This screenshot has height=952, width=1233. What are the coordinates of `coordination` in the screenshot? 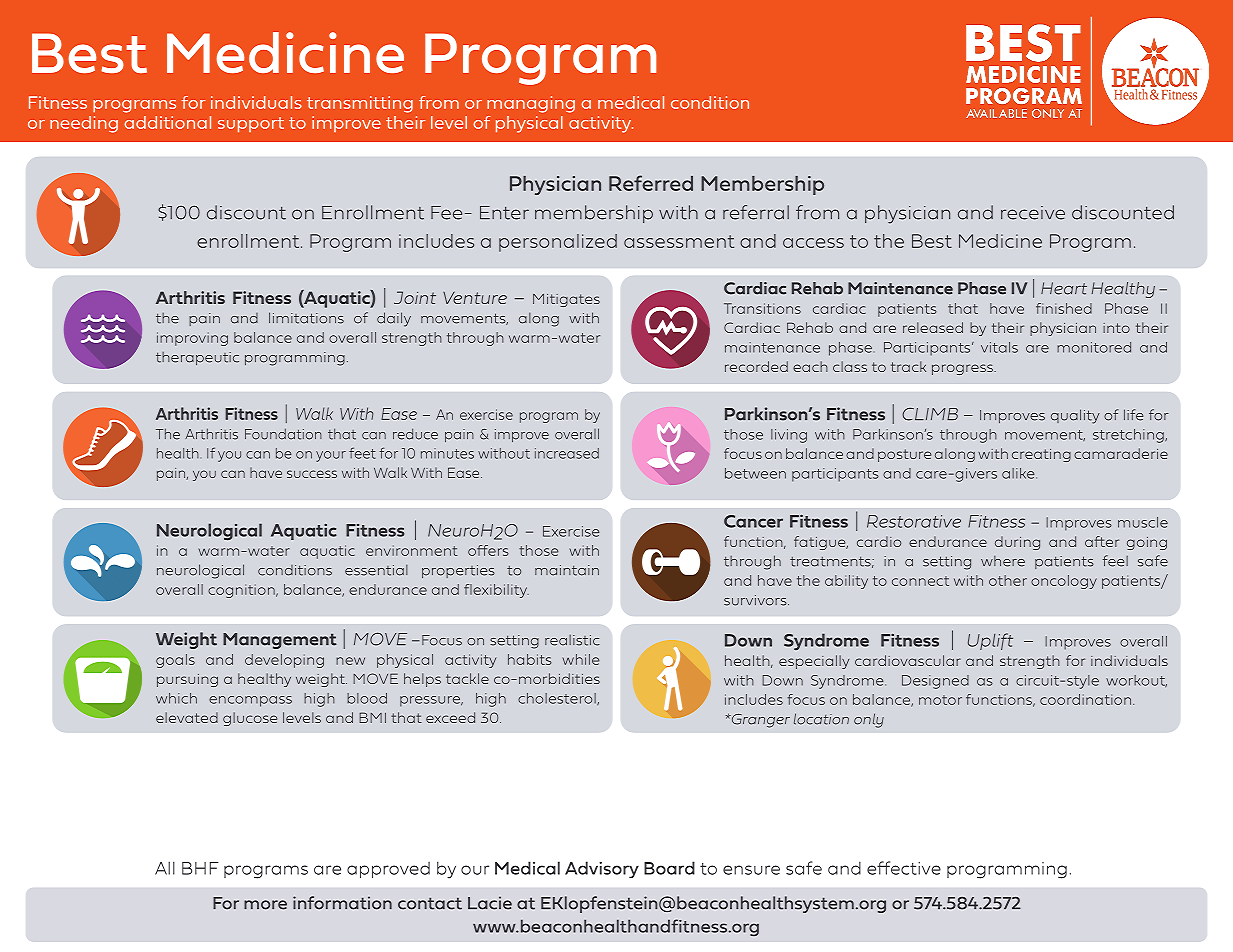 It's located at (1085, 699).
